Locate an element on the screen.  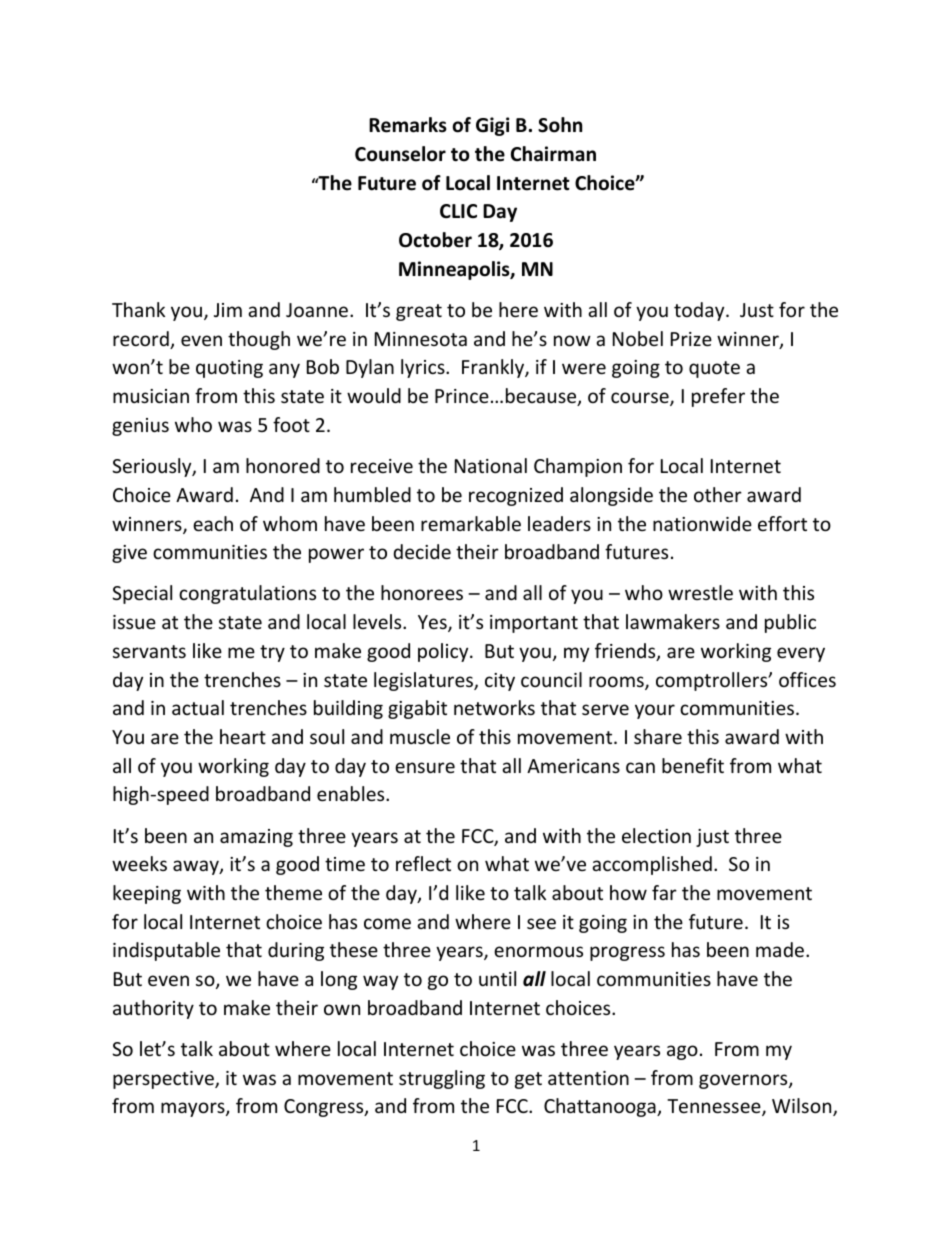
governors is located at coordinates (744, 1081).
